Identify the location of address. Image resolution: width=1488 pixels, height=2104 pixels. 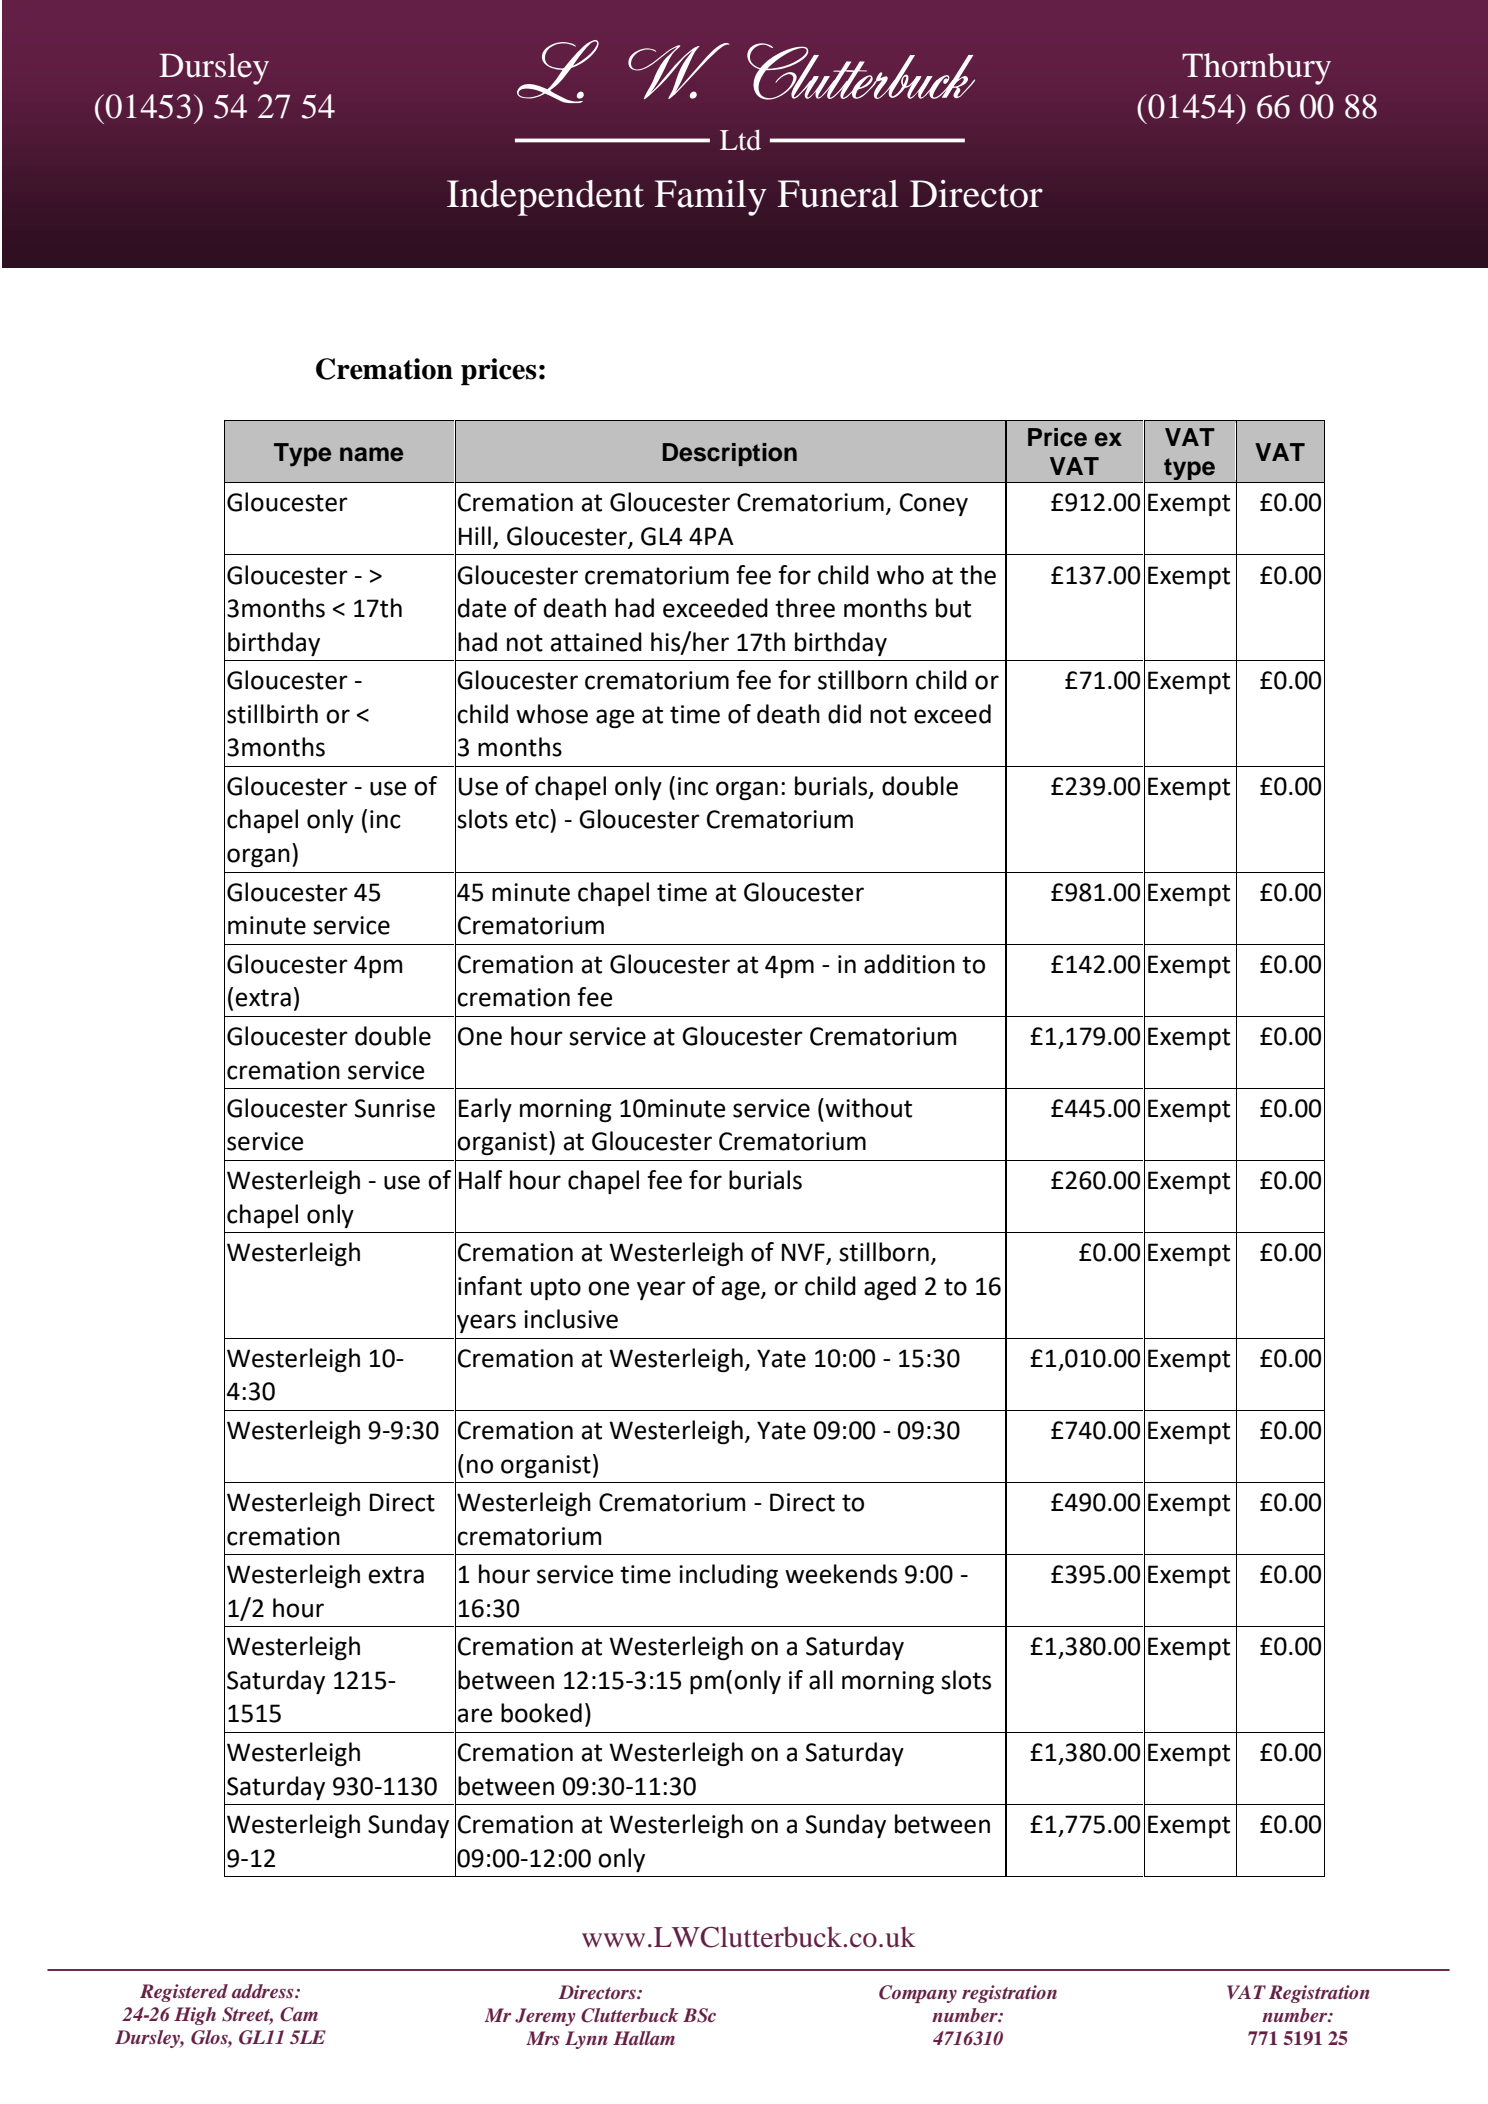
(264, 1991).
